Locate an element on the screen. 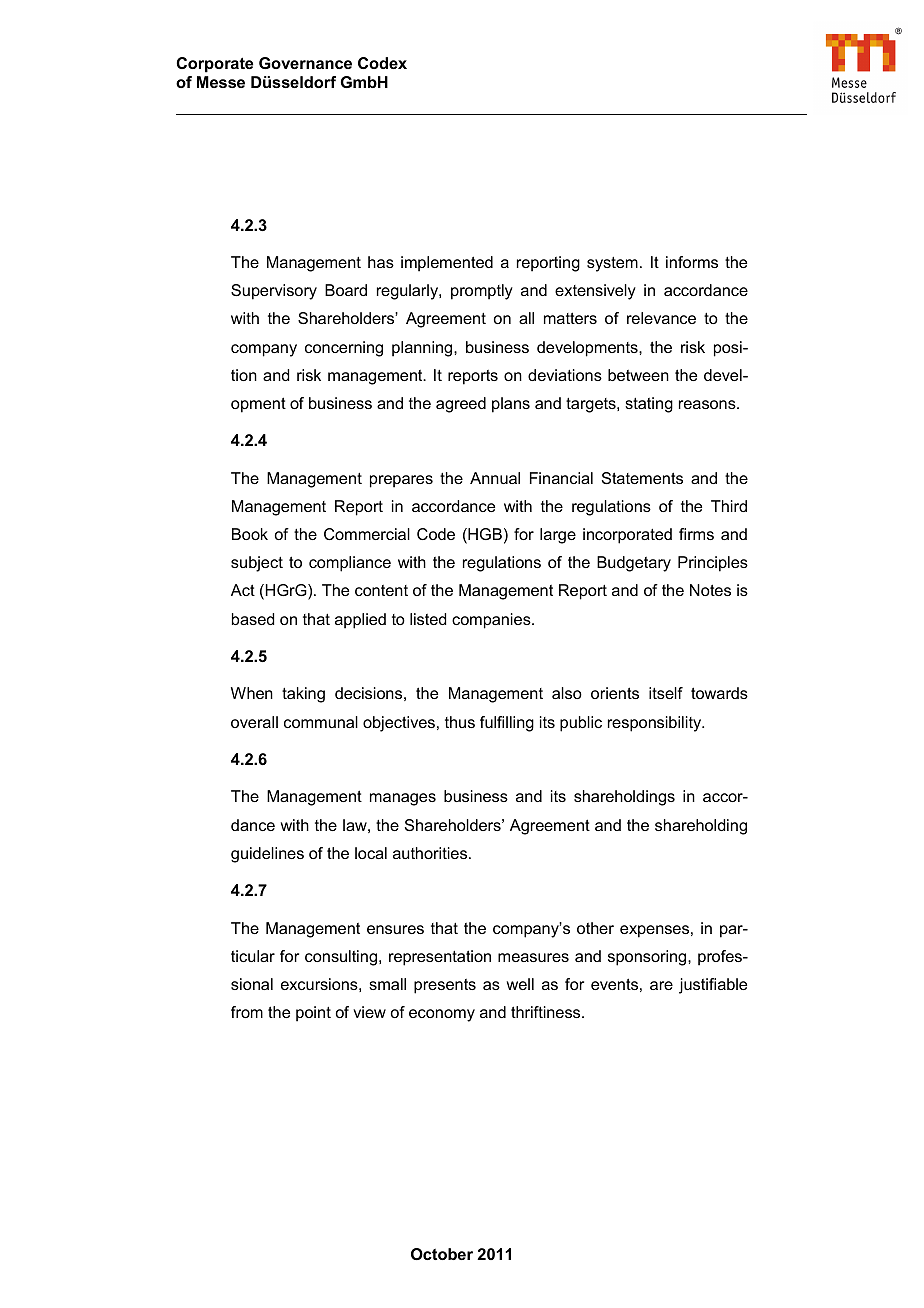 The image size is (924, 1308). Book is located at coordinates (250, 534).
